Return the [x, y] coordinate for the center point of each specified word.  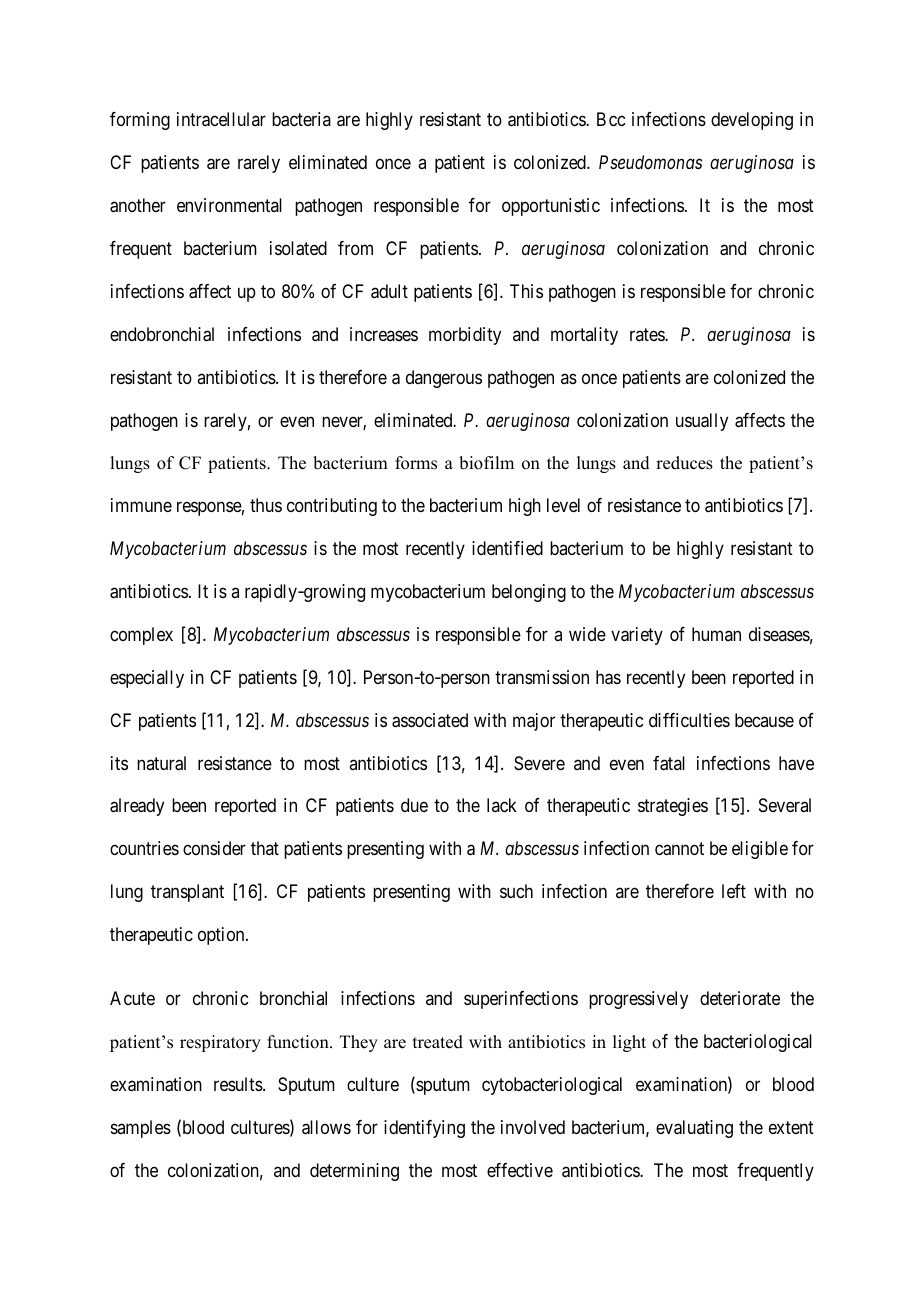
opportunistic [551, 207]
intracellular [221, 119]
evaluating [694, 1129]
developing [752, 121]
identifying [424, 1129]
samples [141, 1129]
